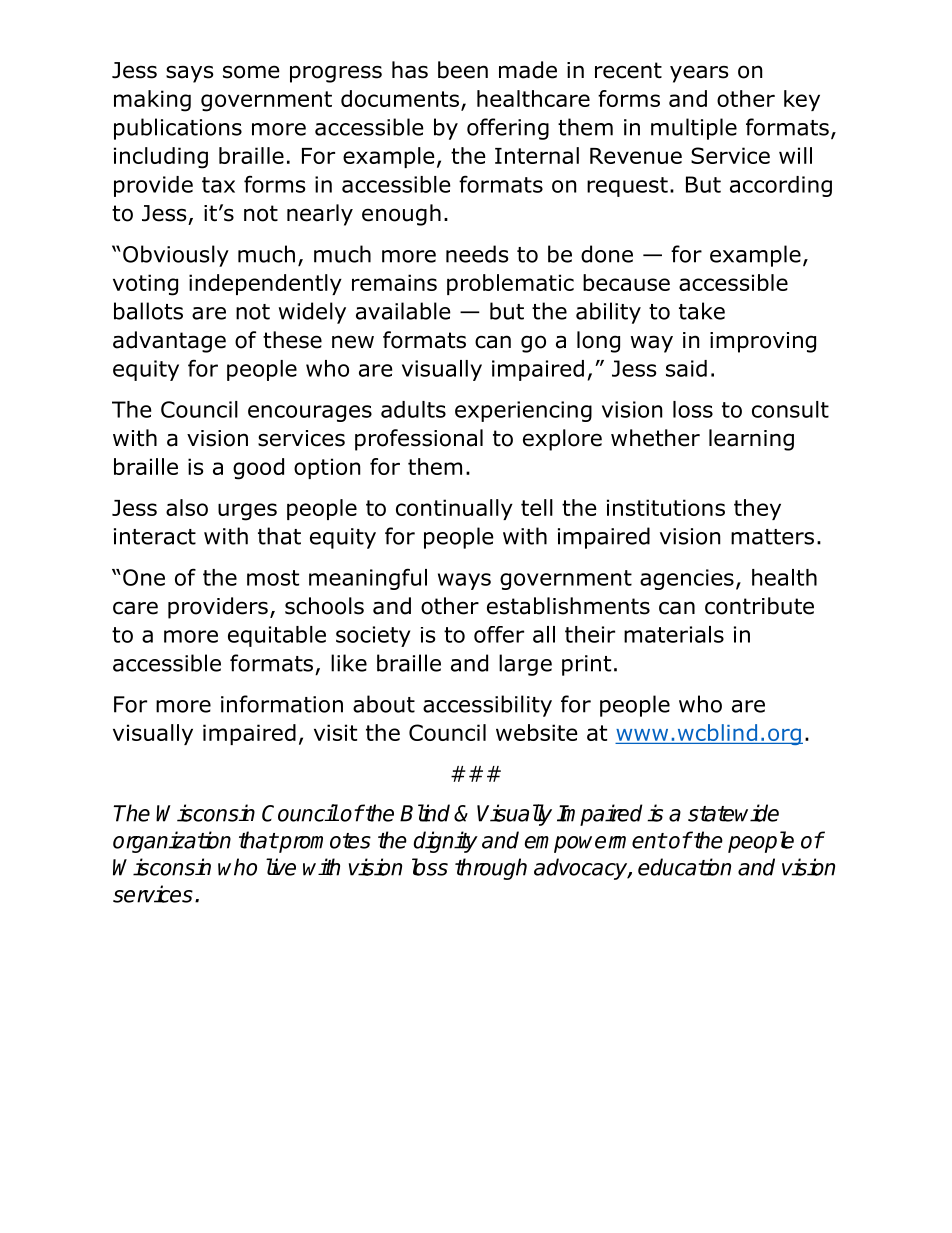 This document has height=1233, width=952. I want to click on improving, so click(763, 342).
